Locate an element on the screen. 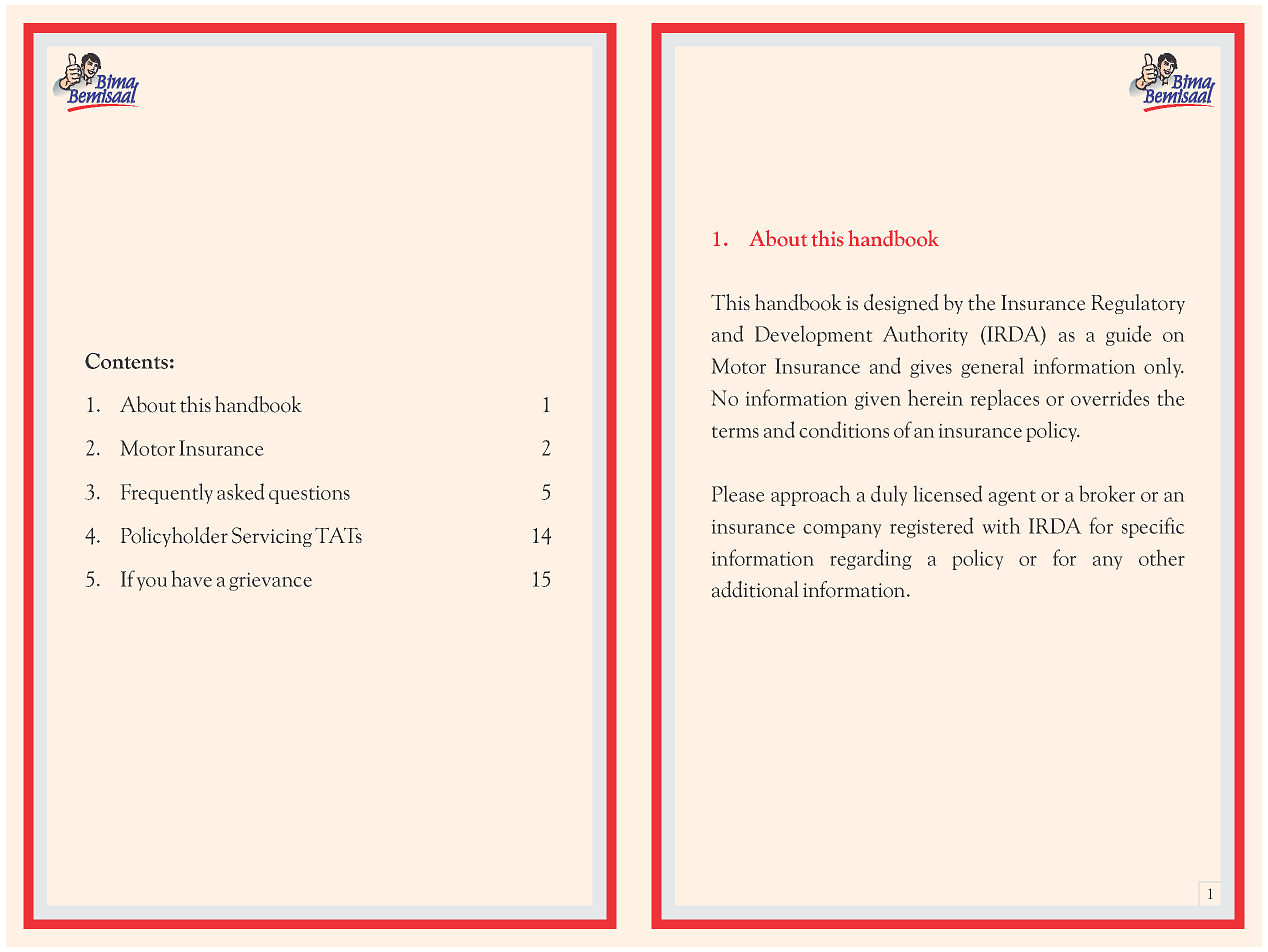  asked is located at coordinates (240, 491).
